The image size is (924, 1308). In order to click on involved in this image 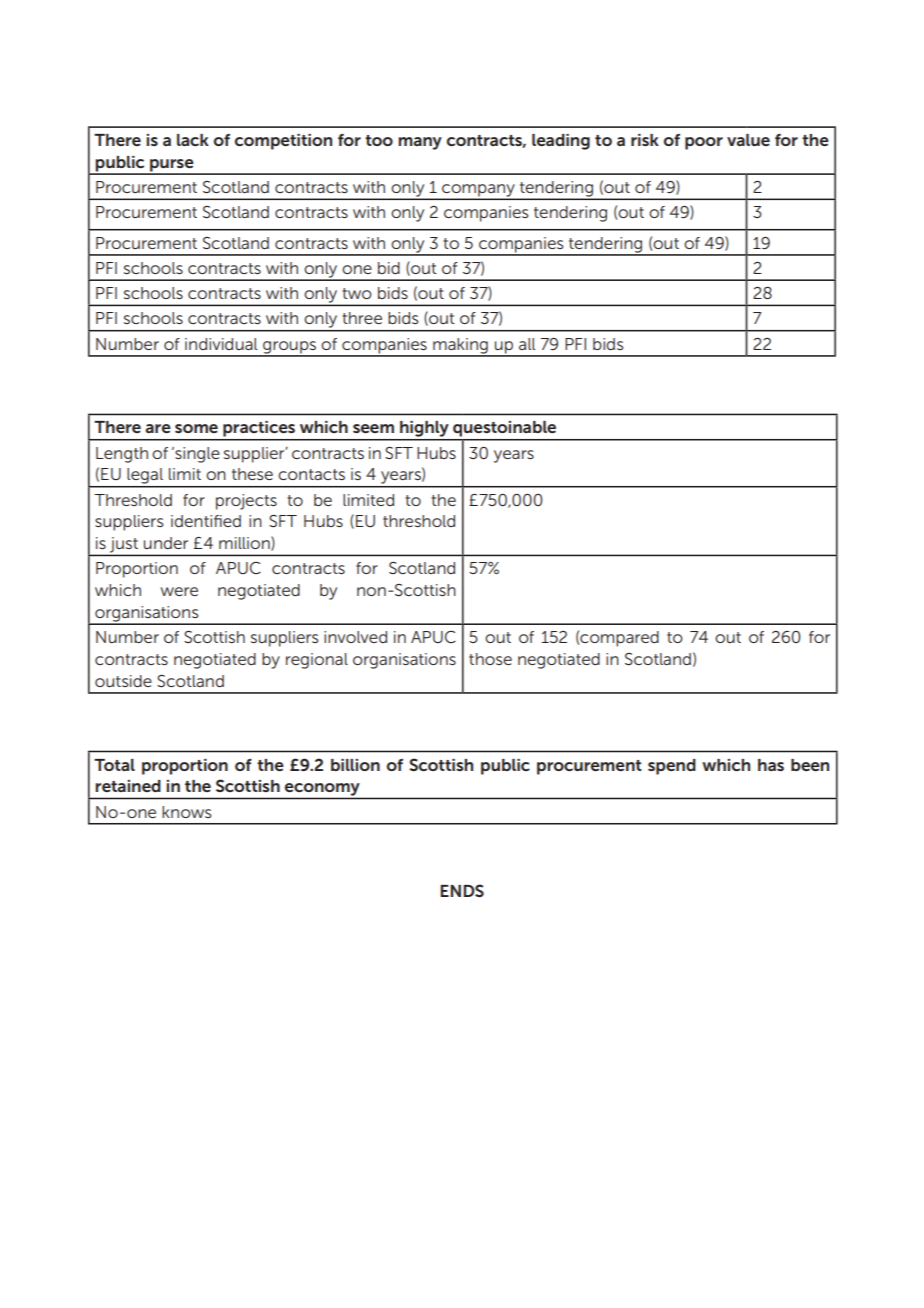, I will do `click(355, 637)`.
